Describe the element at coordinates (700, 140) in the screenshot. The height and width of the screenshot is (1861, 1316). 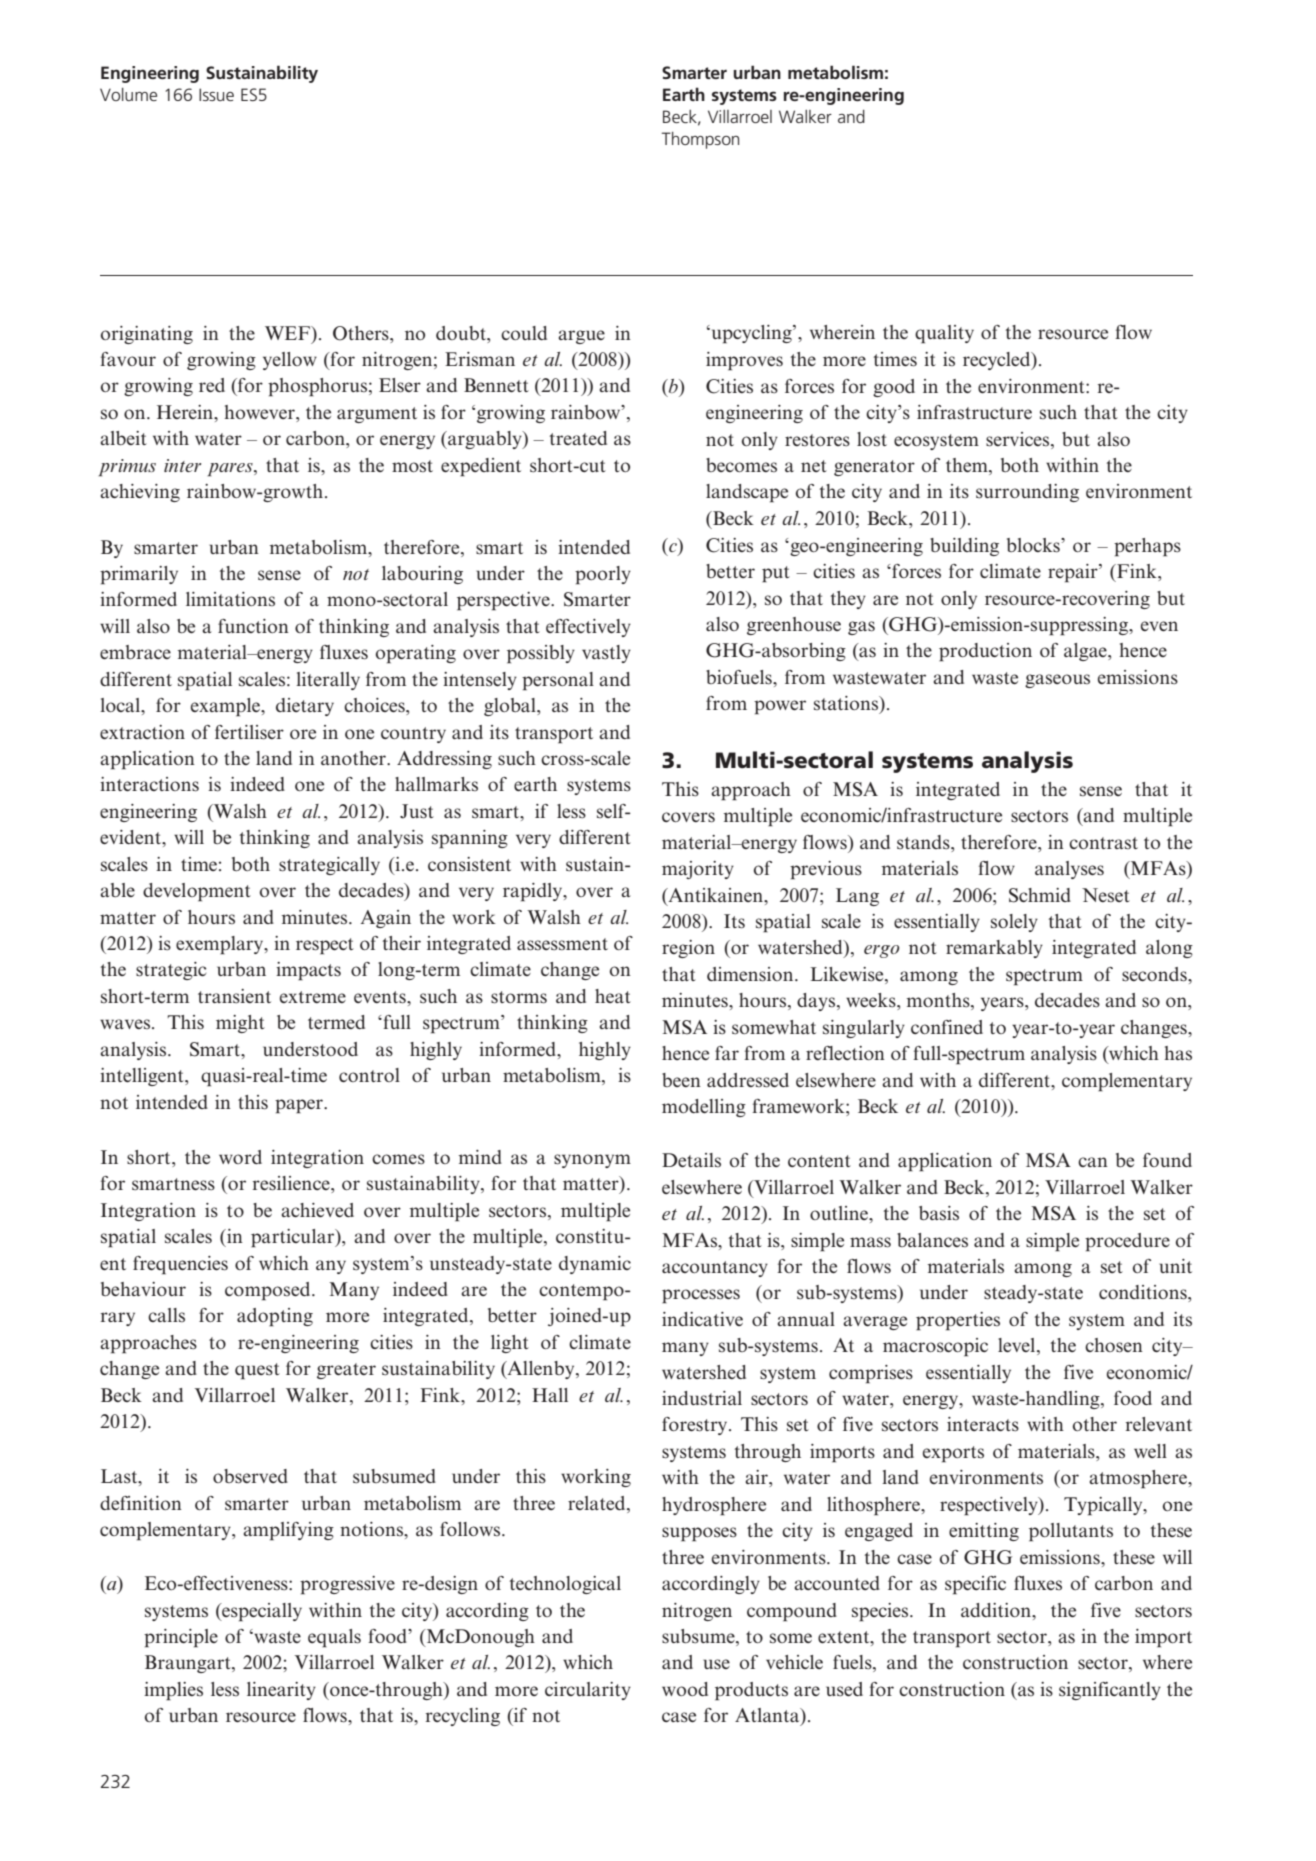
I see `Thompson` at that location.
